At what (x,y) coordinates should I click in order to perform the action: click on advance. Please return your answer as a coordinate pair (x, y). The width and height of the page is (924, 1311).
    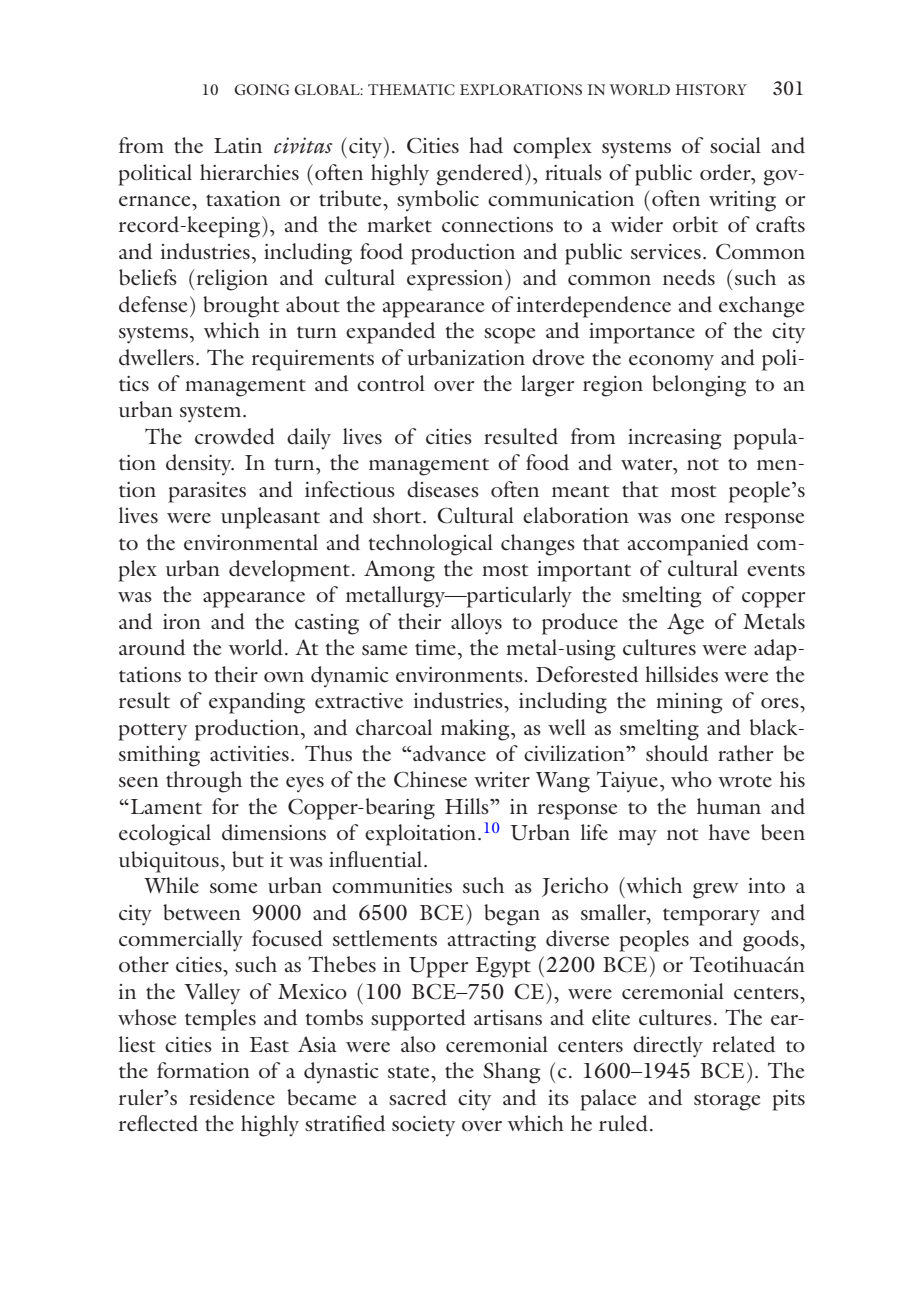
    Looking at the image, I should click on (449, 753).
